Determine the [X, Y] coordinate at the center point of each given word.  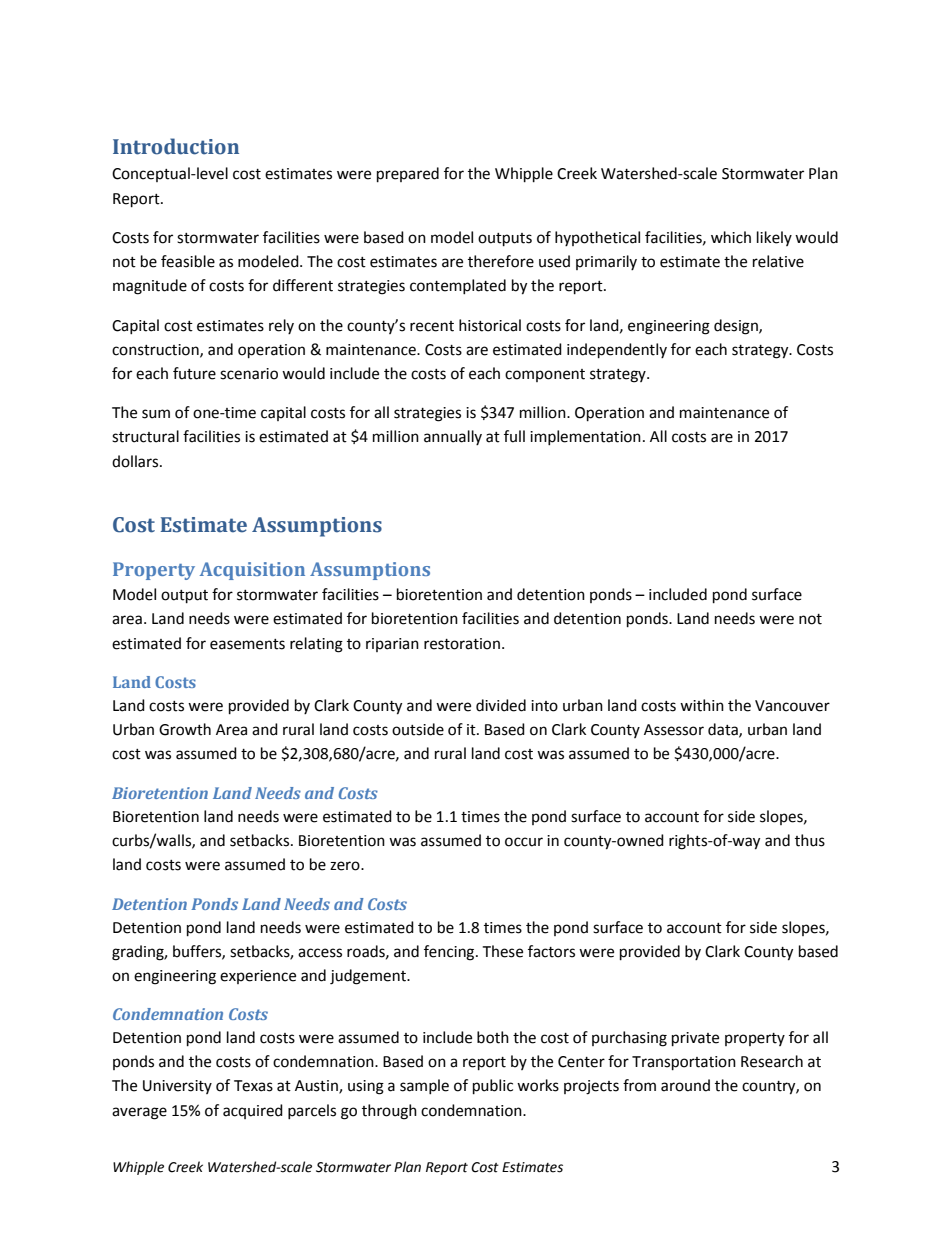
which [731, 237]
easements [247, 644]
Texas [253, 1086]
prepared [408, 175]
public [493, 1087]
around [685, 1085]
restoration [462, 644]
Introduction [176, 146]
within [702, 705]
